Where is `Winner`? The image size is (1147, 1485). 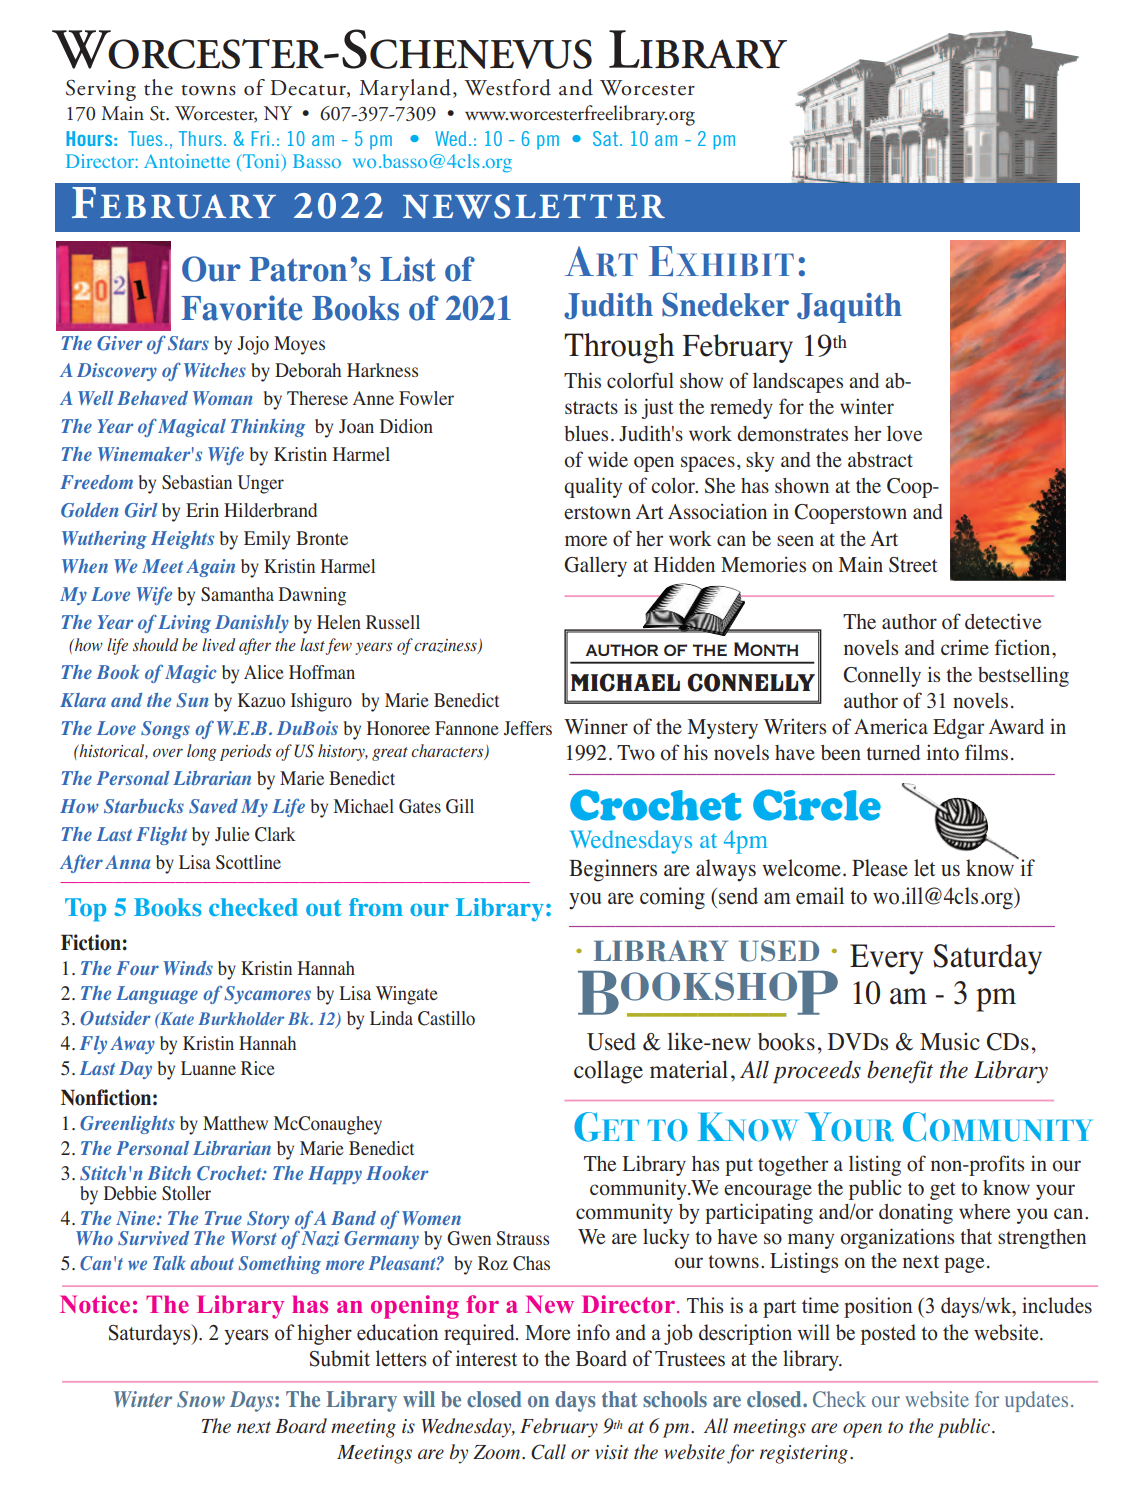 Winner is located at coordinates (596, 726).
